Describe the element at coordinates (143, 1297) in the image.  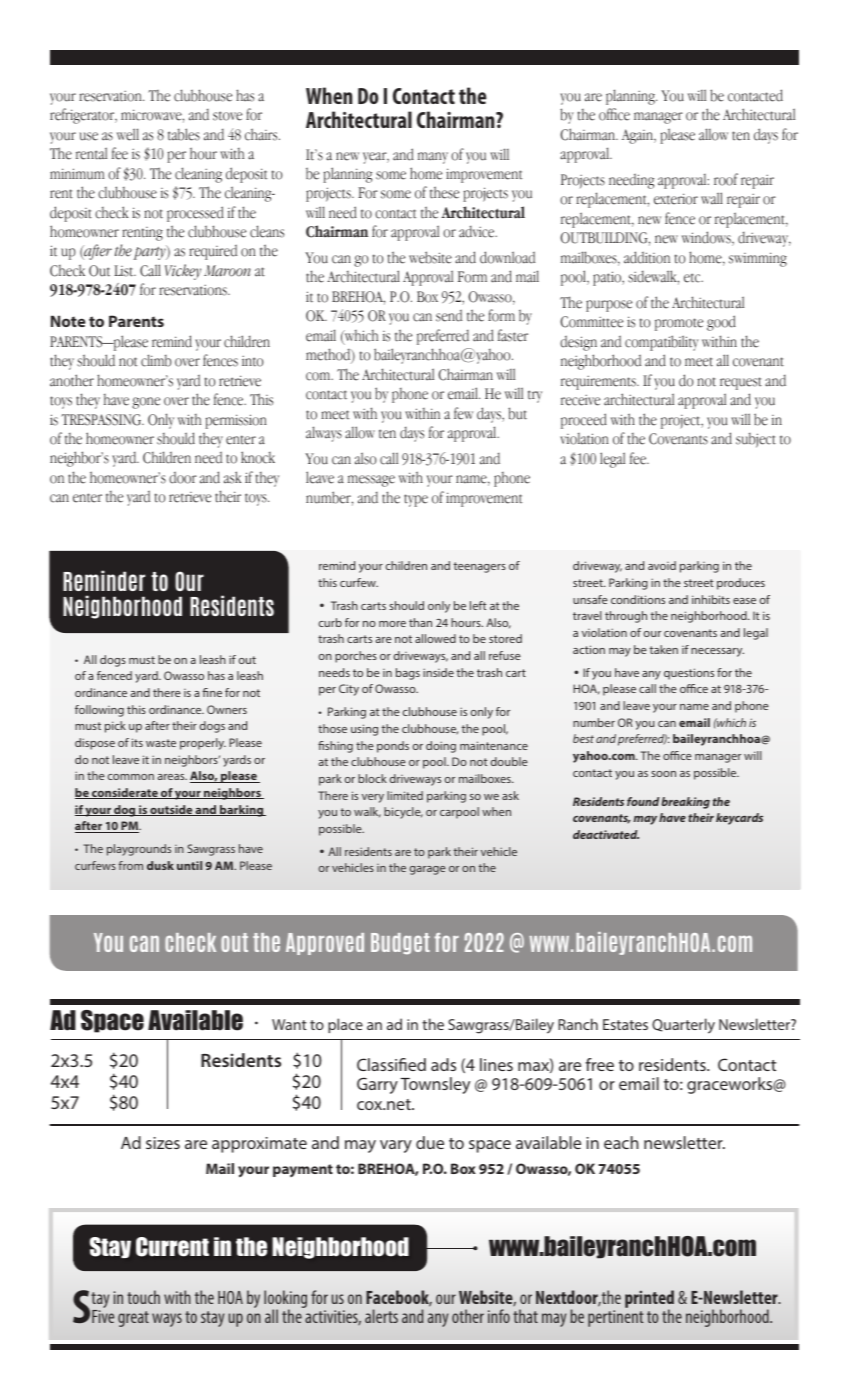
I see `touch` at that location.
